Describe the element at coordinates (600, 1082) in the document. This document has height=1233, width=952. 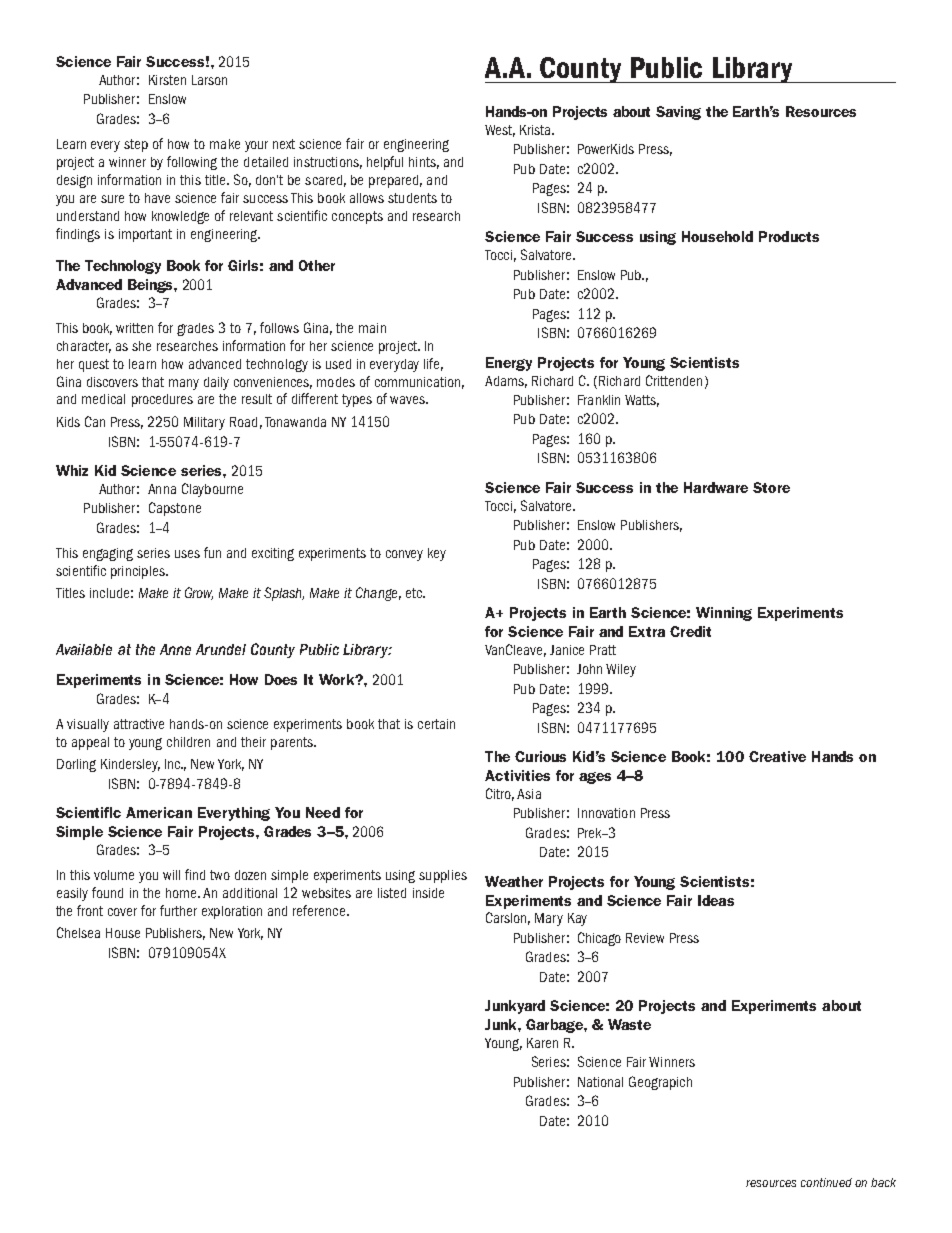
I see `National` at that location.
